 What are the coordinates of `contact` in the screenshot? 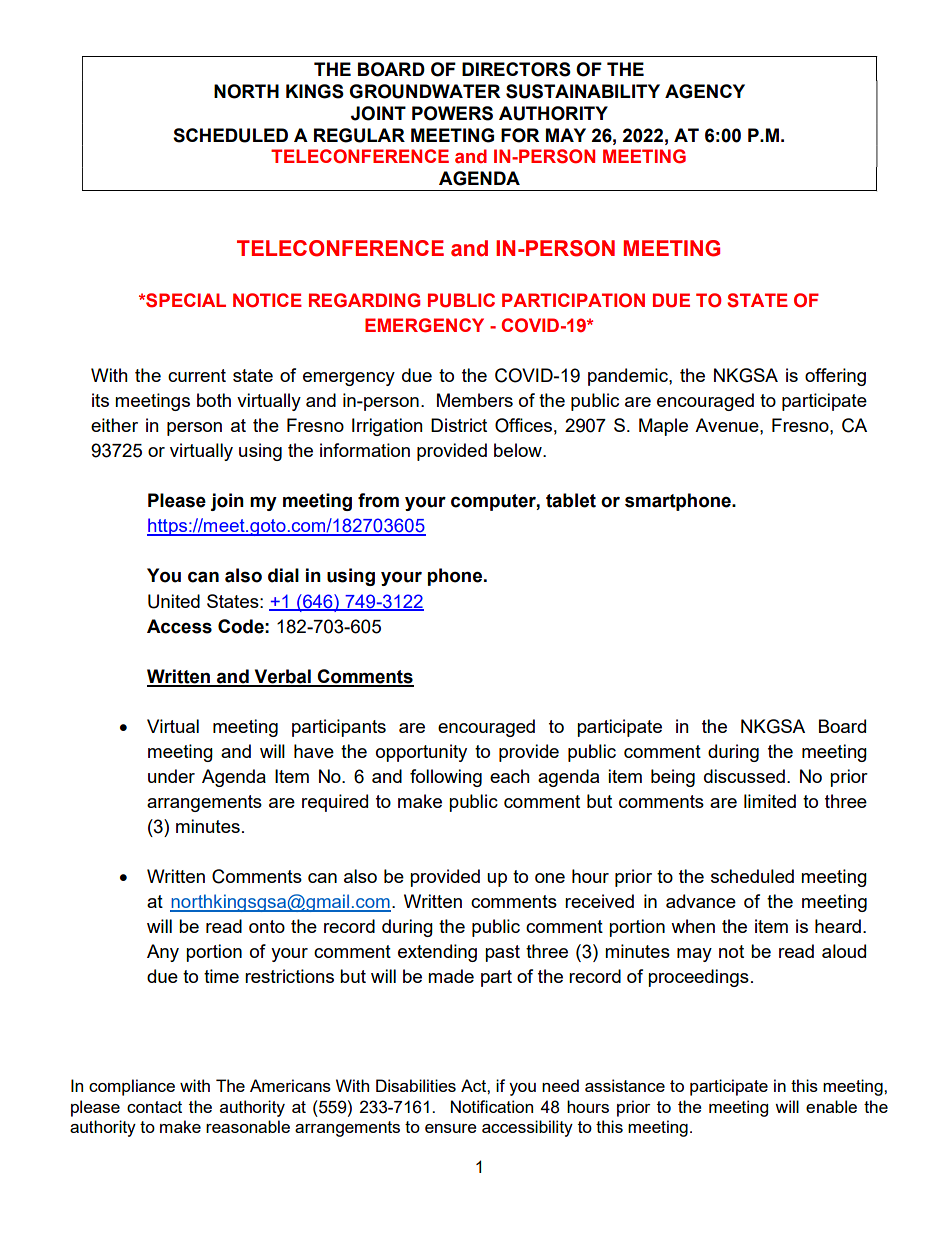 It's located at (154, 1107).
